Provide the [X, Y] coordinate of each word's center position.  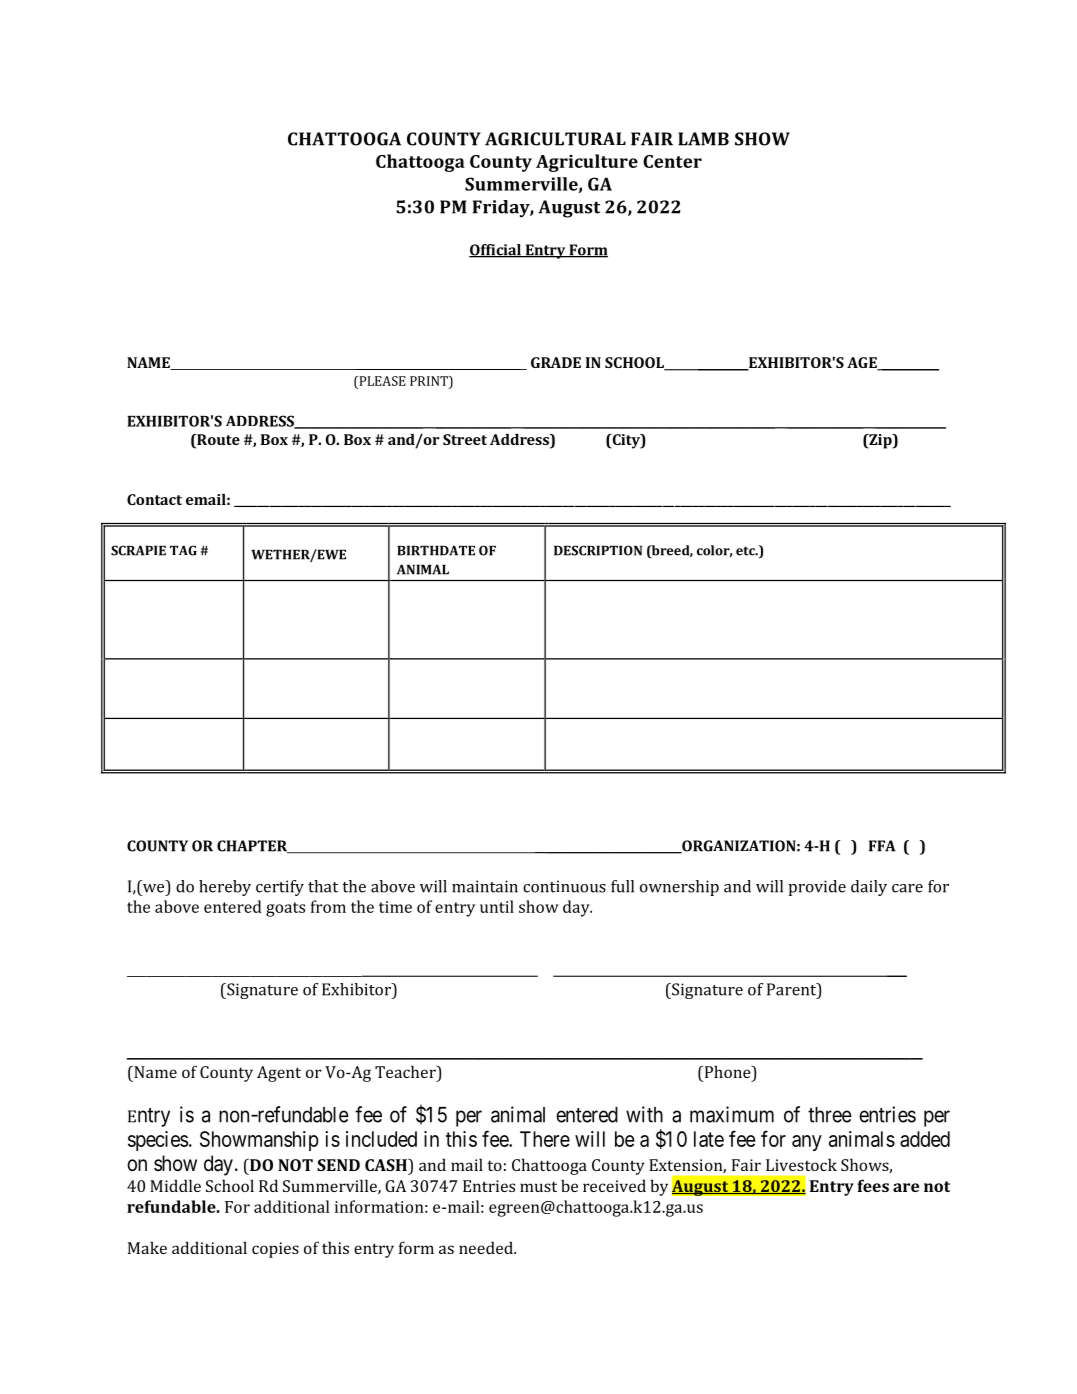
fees [873, 1185]
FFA [882, 846]
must [538, 1186]
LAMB [703, 139]
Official [496, 251]
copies [275, 1250]
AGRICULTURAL [555, 139]
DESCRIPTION [598, 550]
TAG [183, 550]
